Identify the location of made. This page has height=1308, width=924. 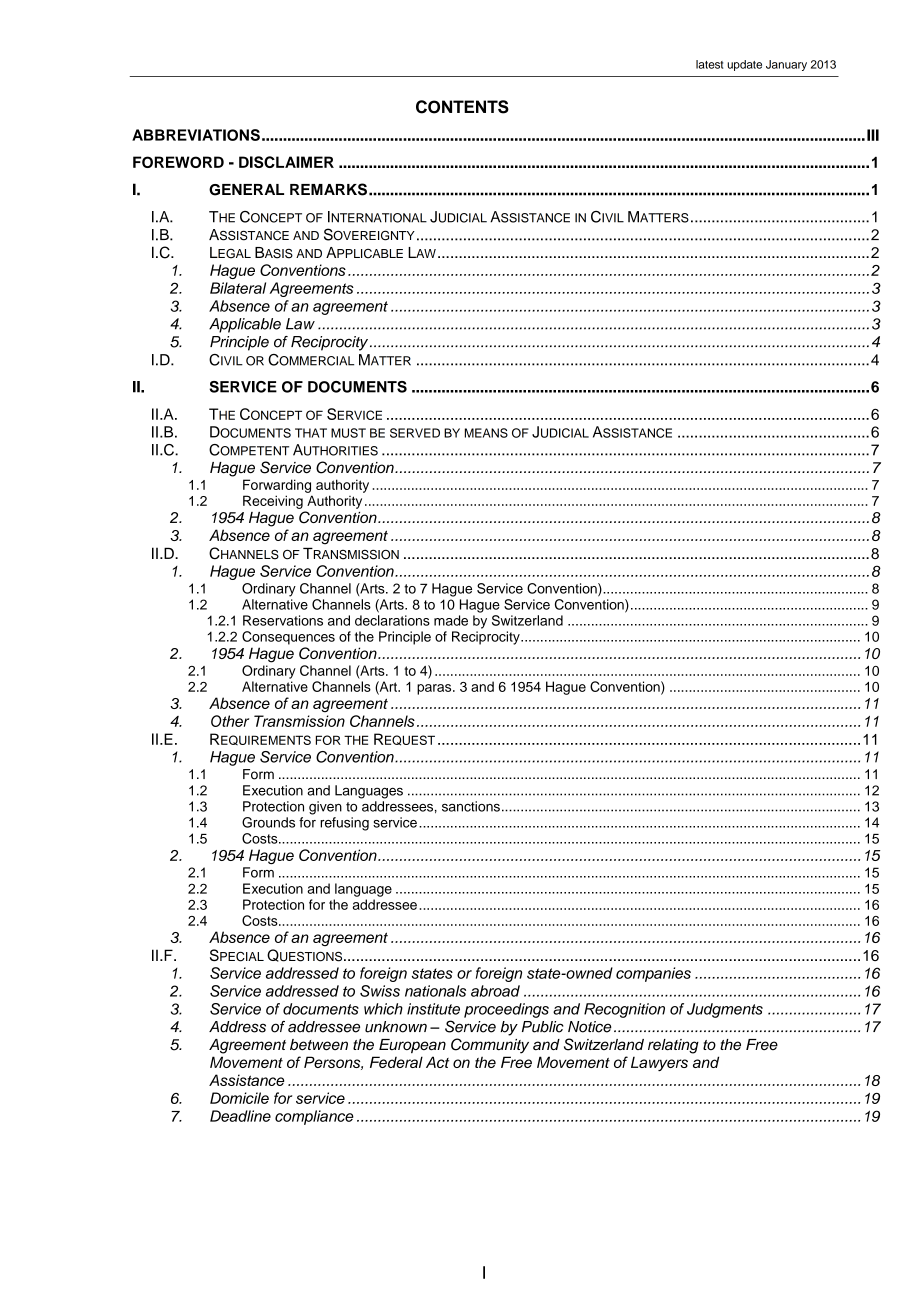
(451, 620).
